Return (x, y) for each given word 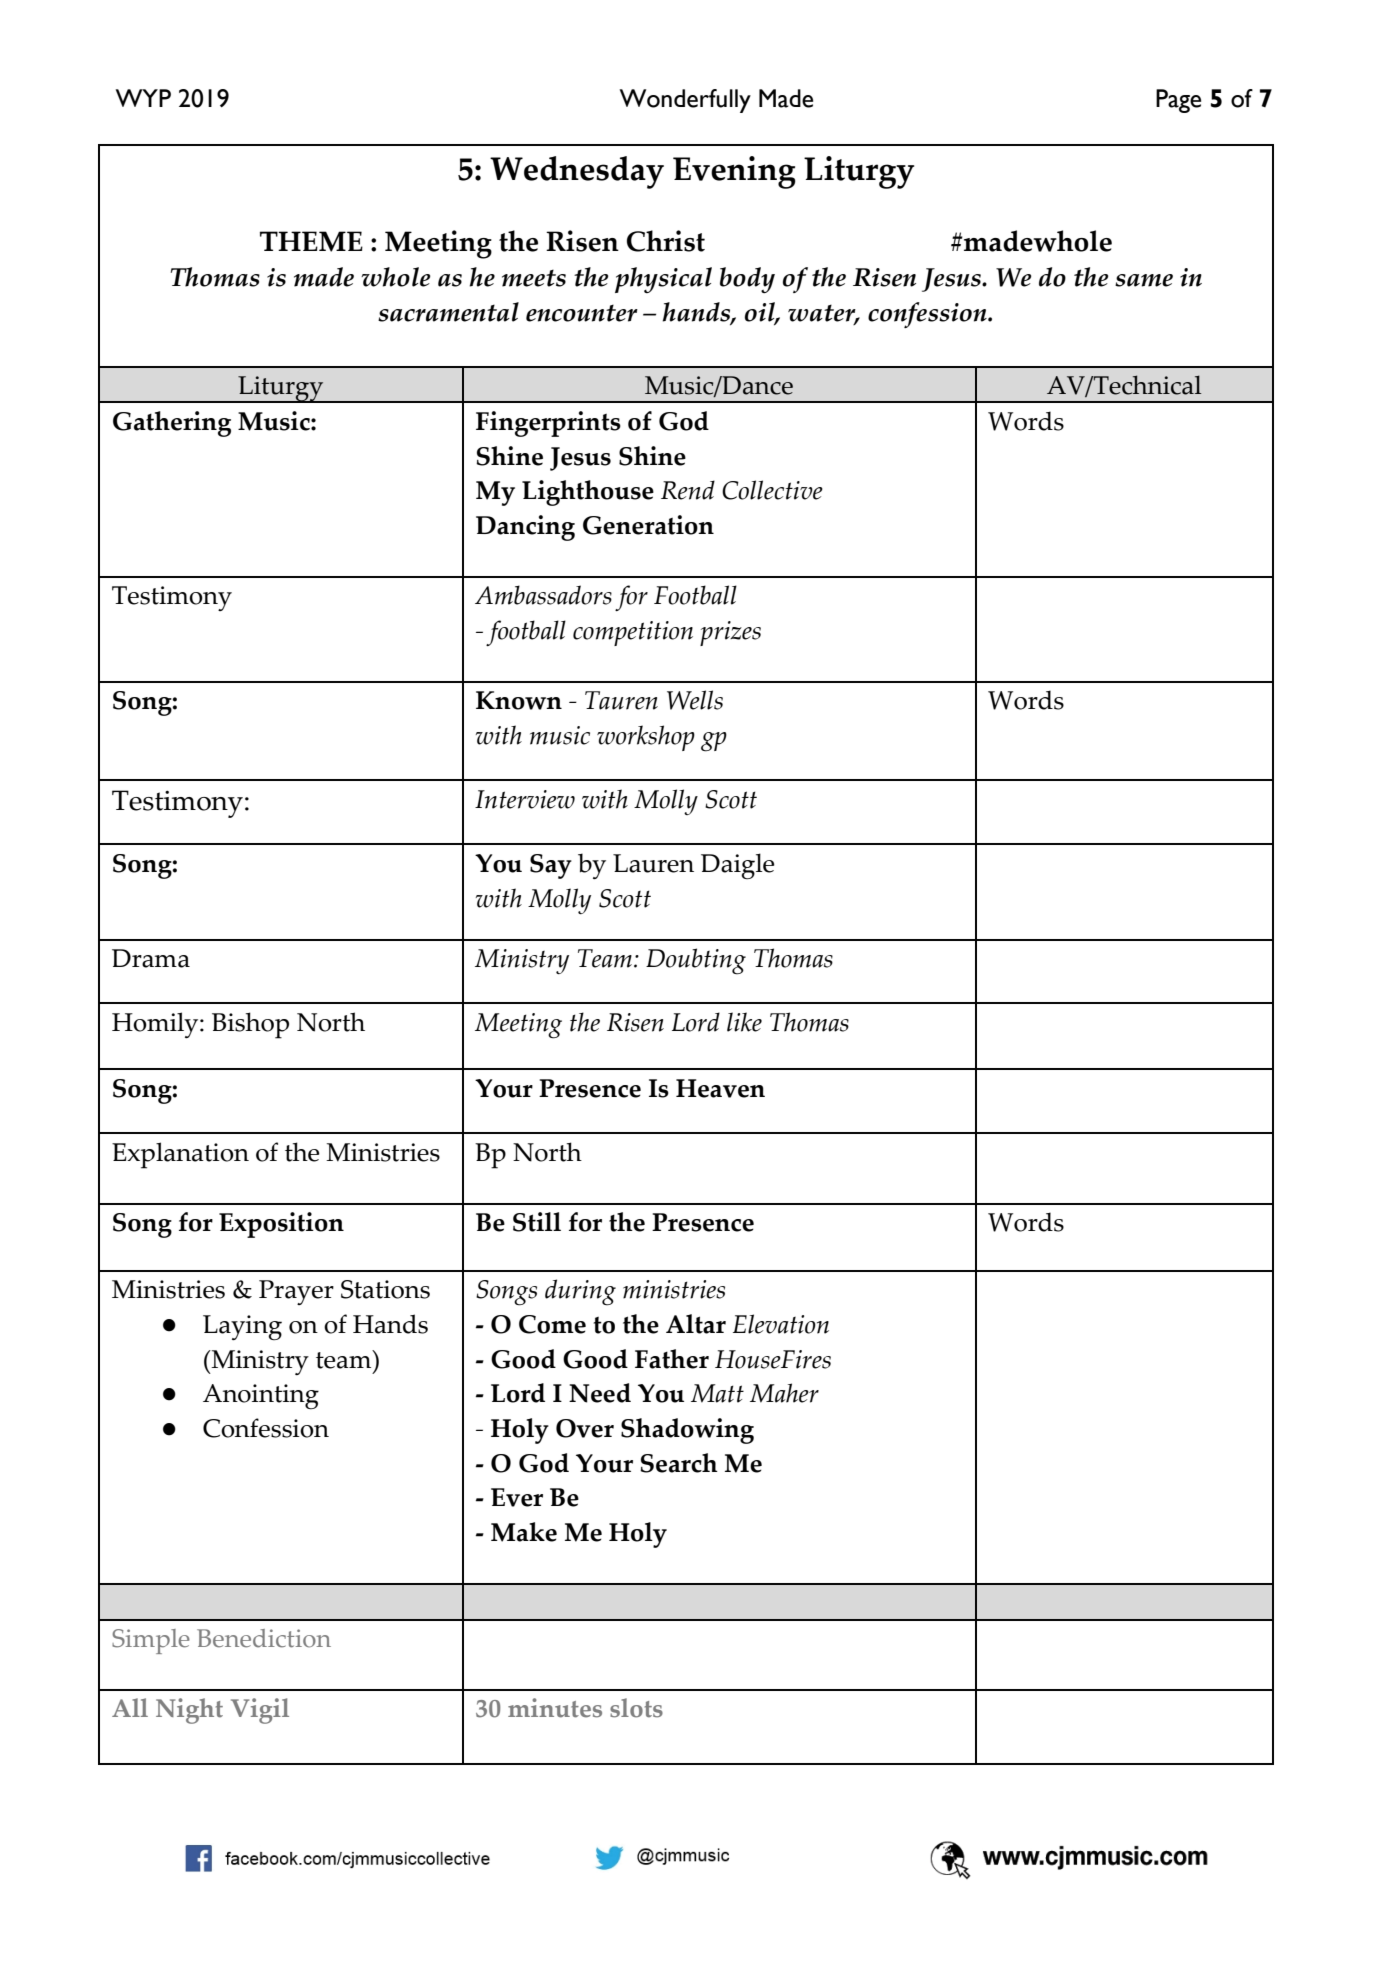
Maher (784, 1393)
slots (636, 1708)
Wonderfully (685, 101)
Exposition (281, 1225)
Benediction (264, 1638)
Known (519, 700)
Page (1178, 101)
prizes (730, 633)
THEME (311, 241)
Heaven (720, 1088)
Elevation (781, 1324)
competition (633, 633)
